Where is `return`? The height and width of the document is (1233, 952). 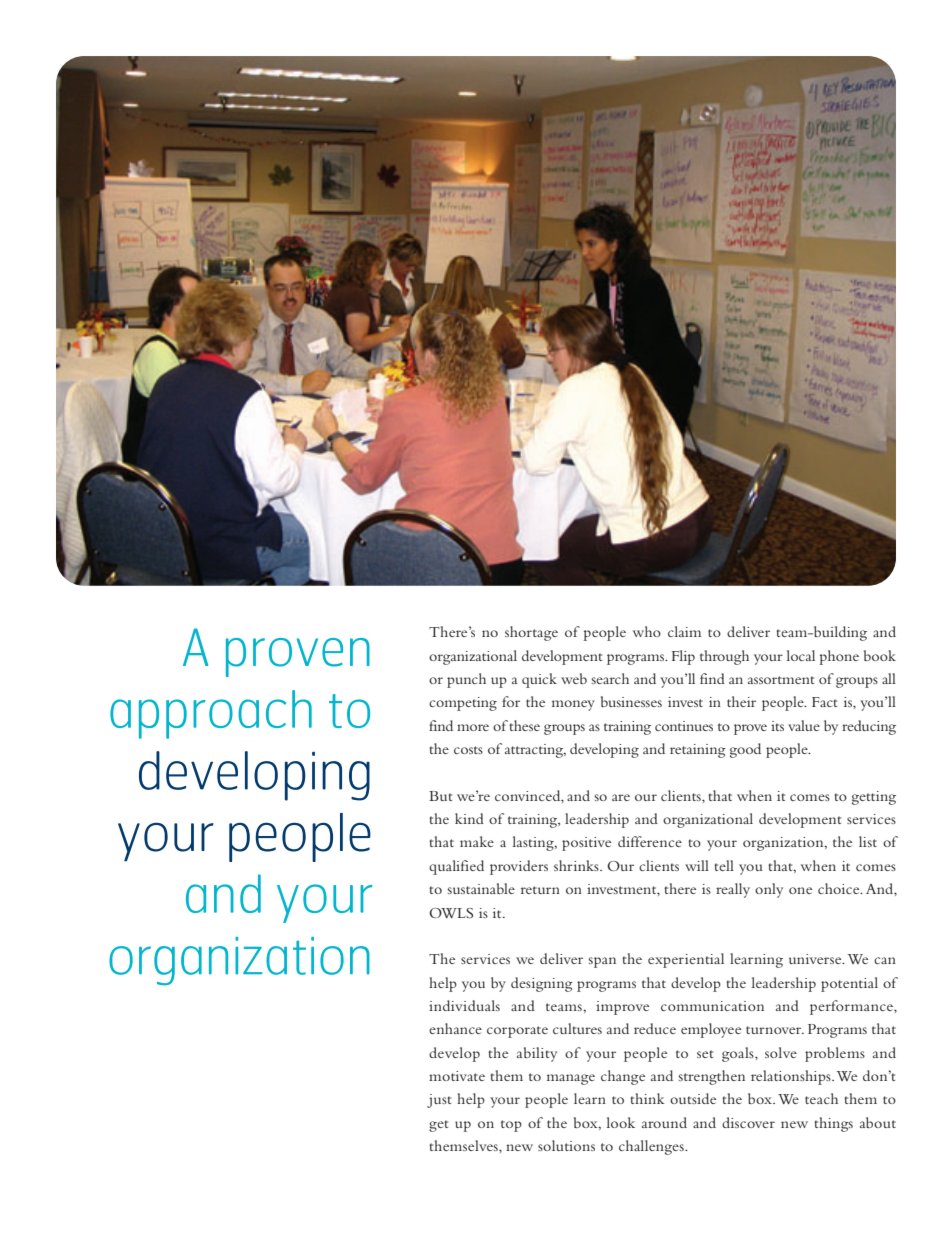
return is located at coordinates (540, 890).
